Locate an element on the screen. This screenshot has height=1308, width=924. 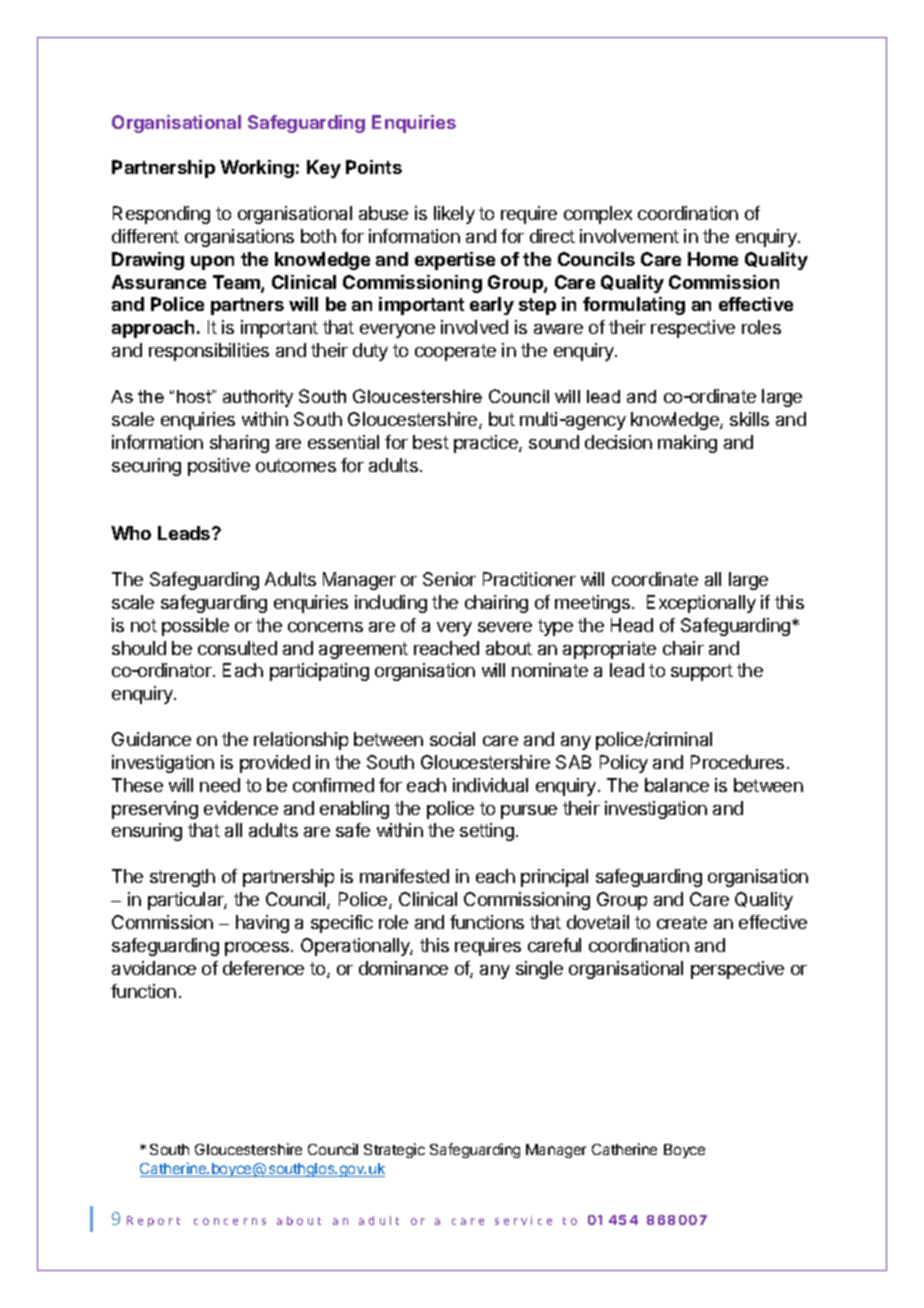
Strategic is located at coordinates (394, 1150).
